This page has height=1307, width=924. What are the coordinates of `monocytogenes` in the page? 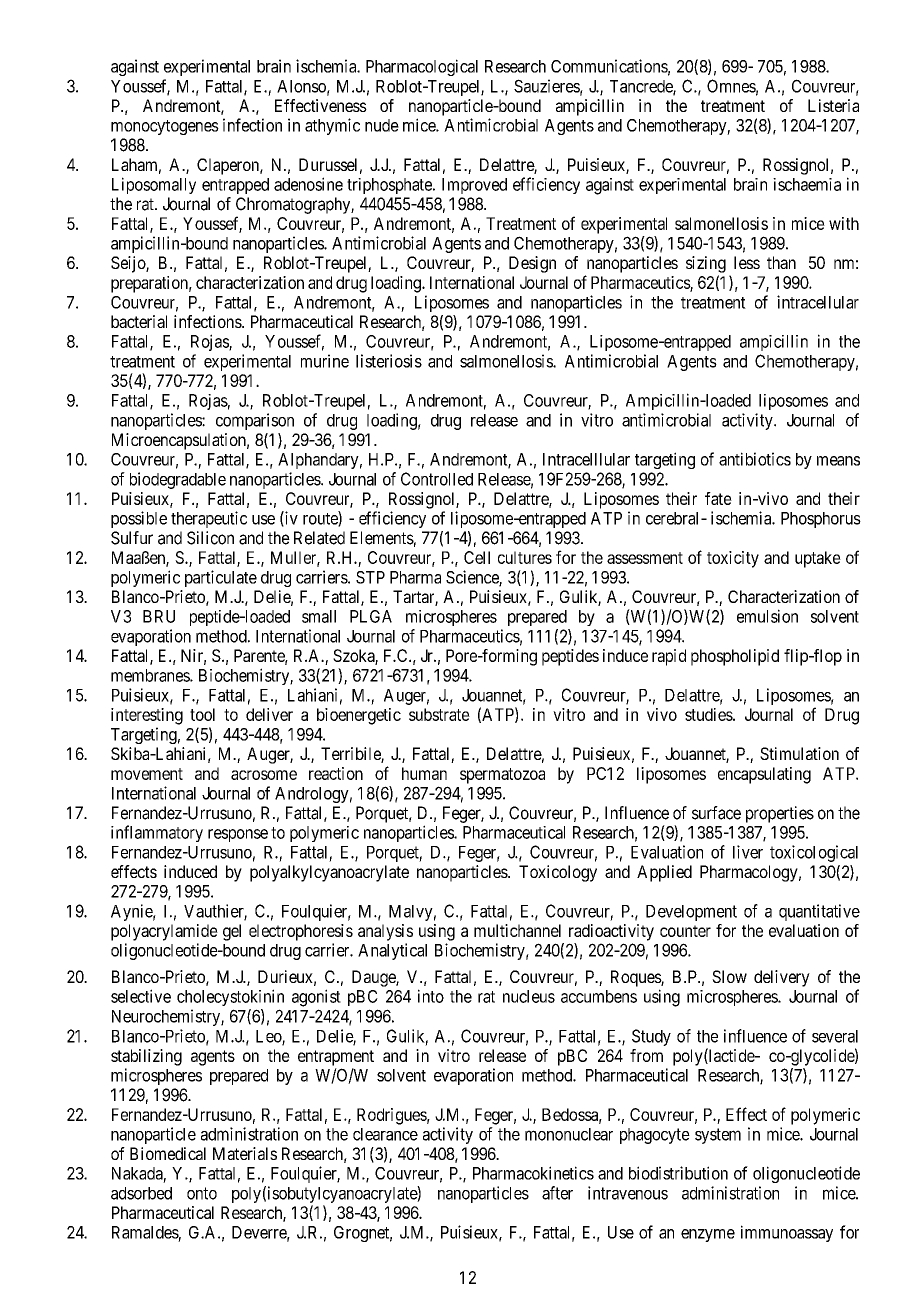 It's located at (165, 127).
